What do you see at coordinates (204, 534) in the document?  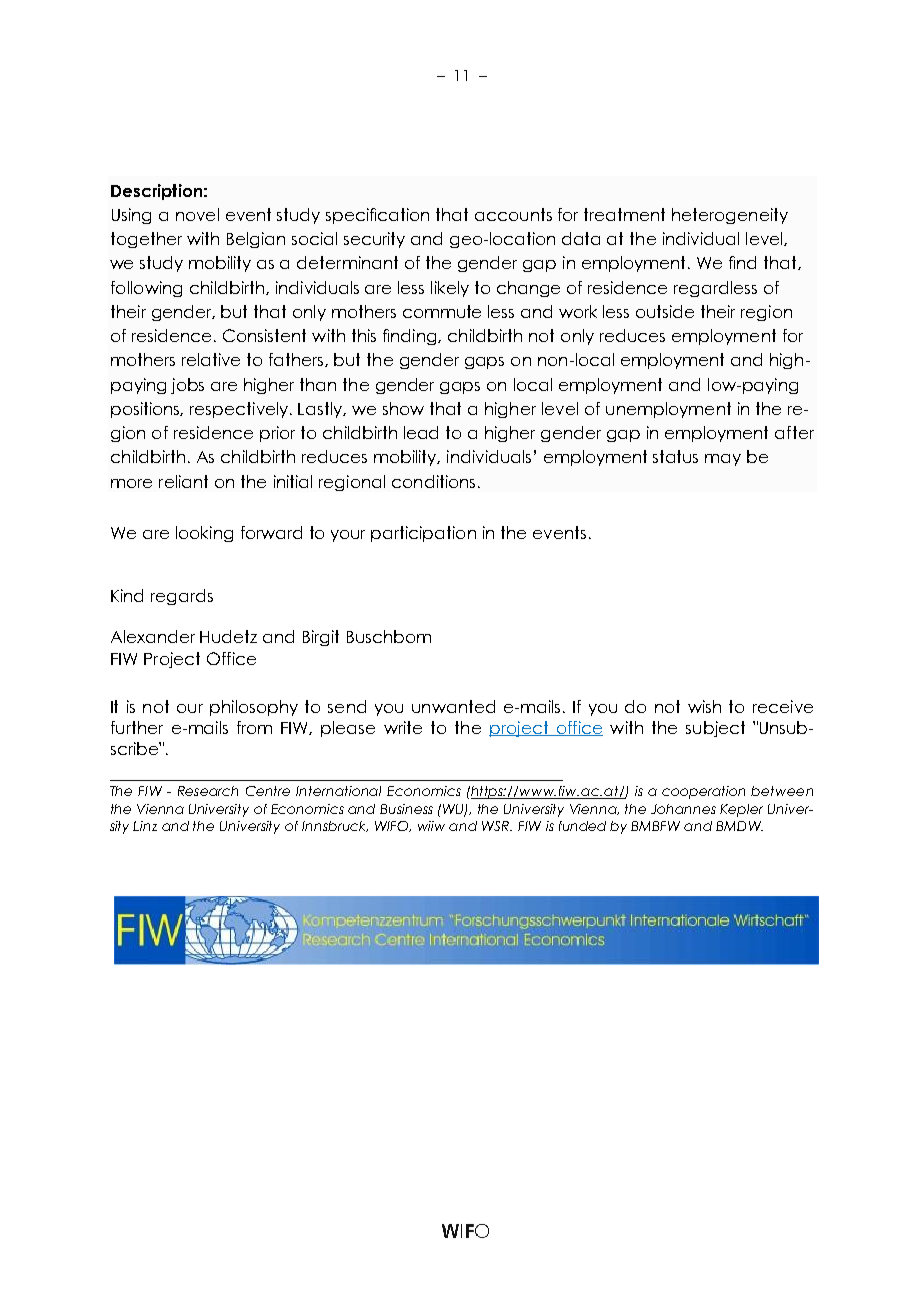 I see `looking` at bounding box center [204, 534].
